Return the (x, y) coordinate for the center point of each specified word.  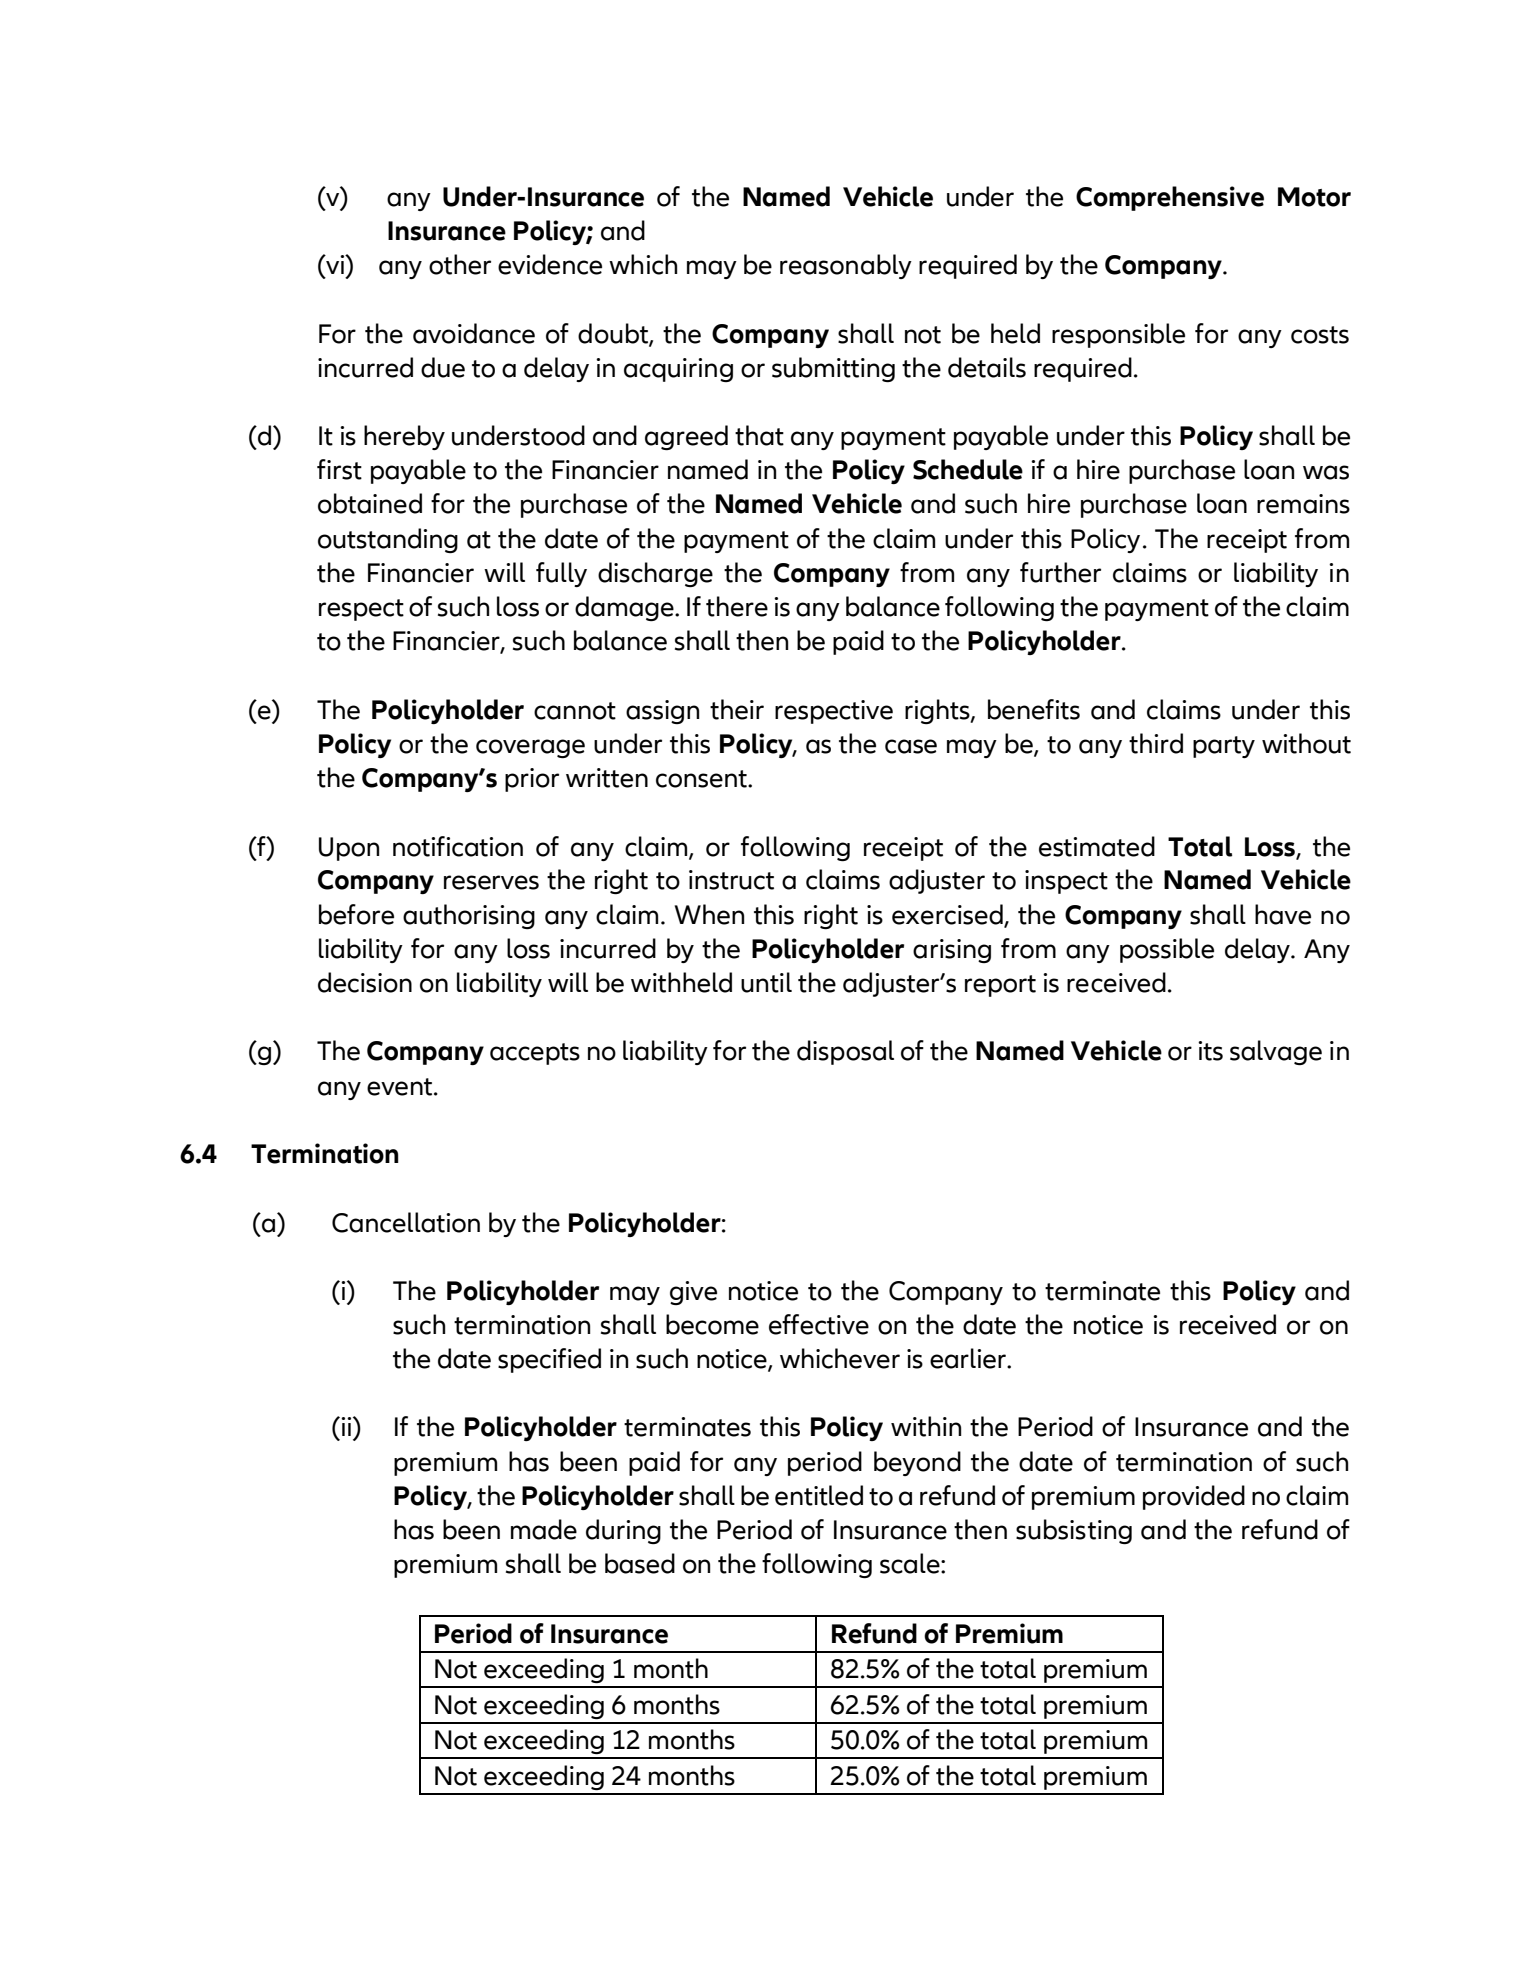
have (1283, 914)
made (544, 1529)
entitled (819, 1495)
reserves (491, 882)
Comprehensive (1170, 198)
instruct (731, 880)
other (460, 264)
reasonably (846, 266)
